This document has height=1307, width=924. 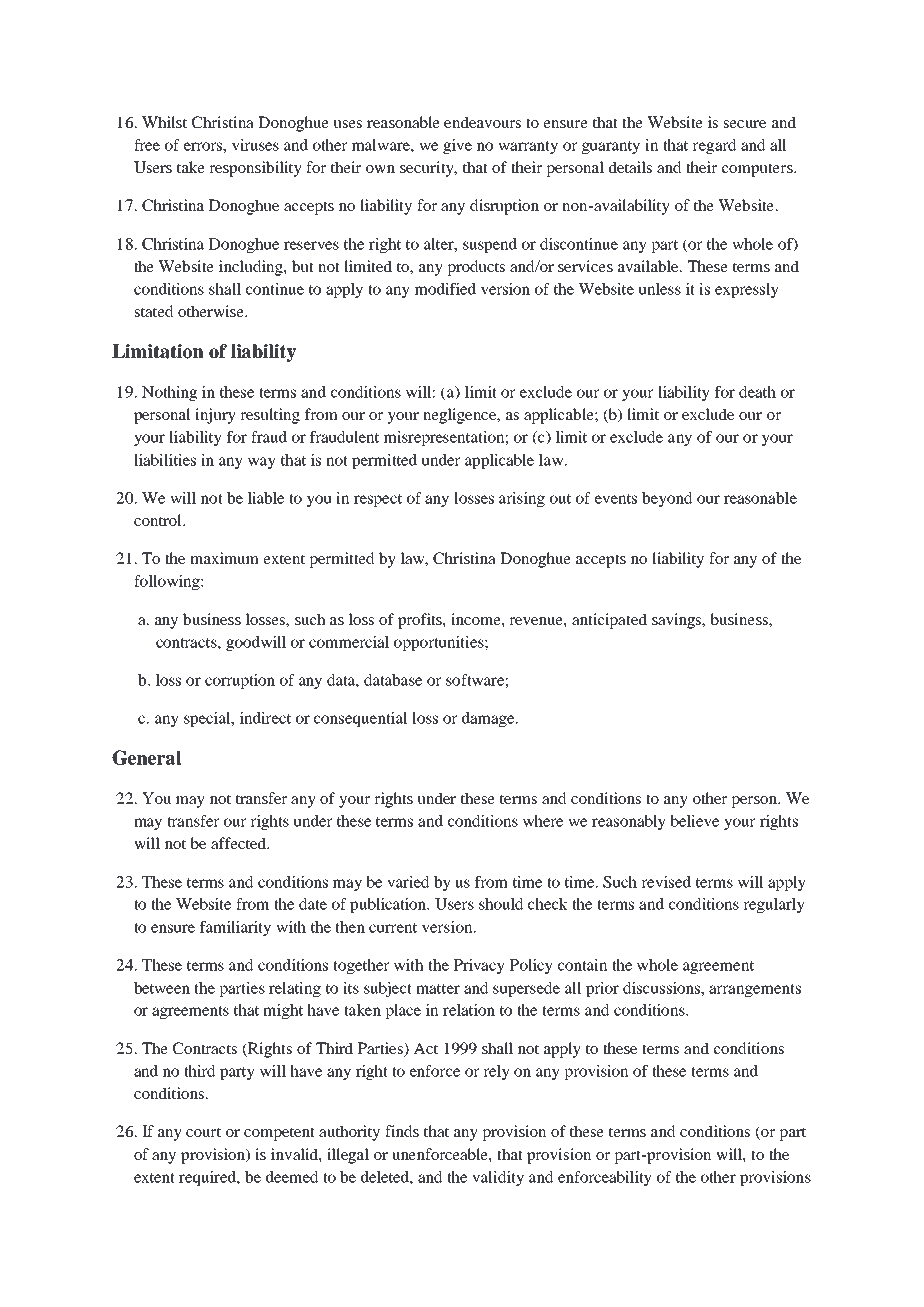 I want to click on court, so click(x=203, y=1132).
